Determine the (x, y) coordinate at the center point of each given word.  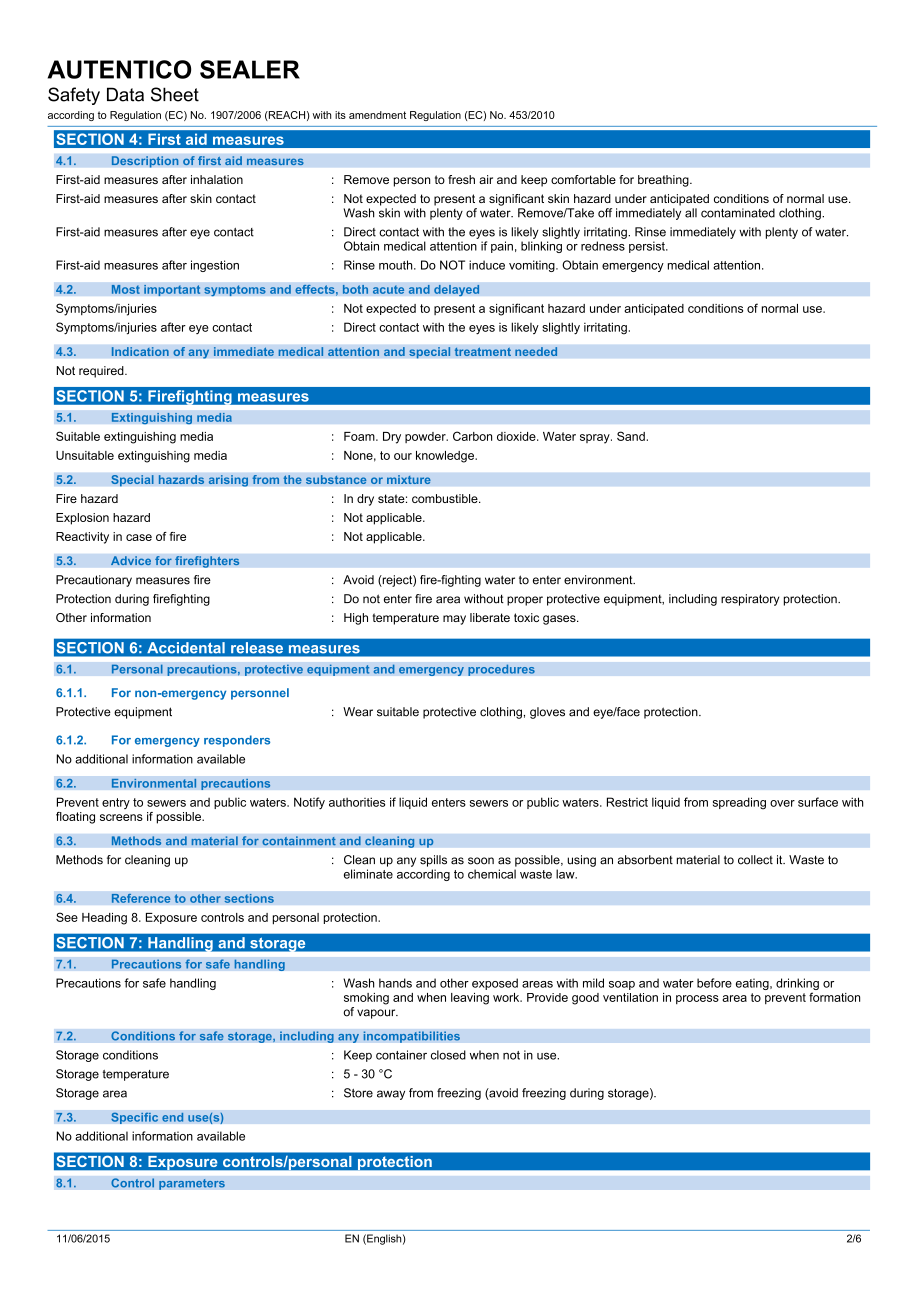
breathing (664, 181)
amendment (377, 115)
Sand (631, 436)
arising (228, 481)
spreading (739, 803)
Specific (134, 1118)
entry (116, 803)
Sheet (175, 94)
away (391, 1095)
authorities (357, 802)
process (697, 999)
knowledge (446, 457)
